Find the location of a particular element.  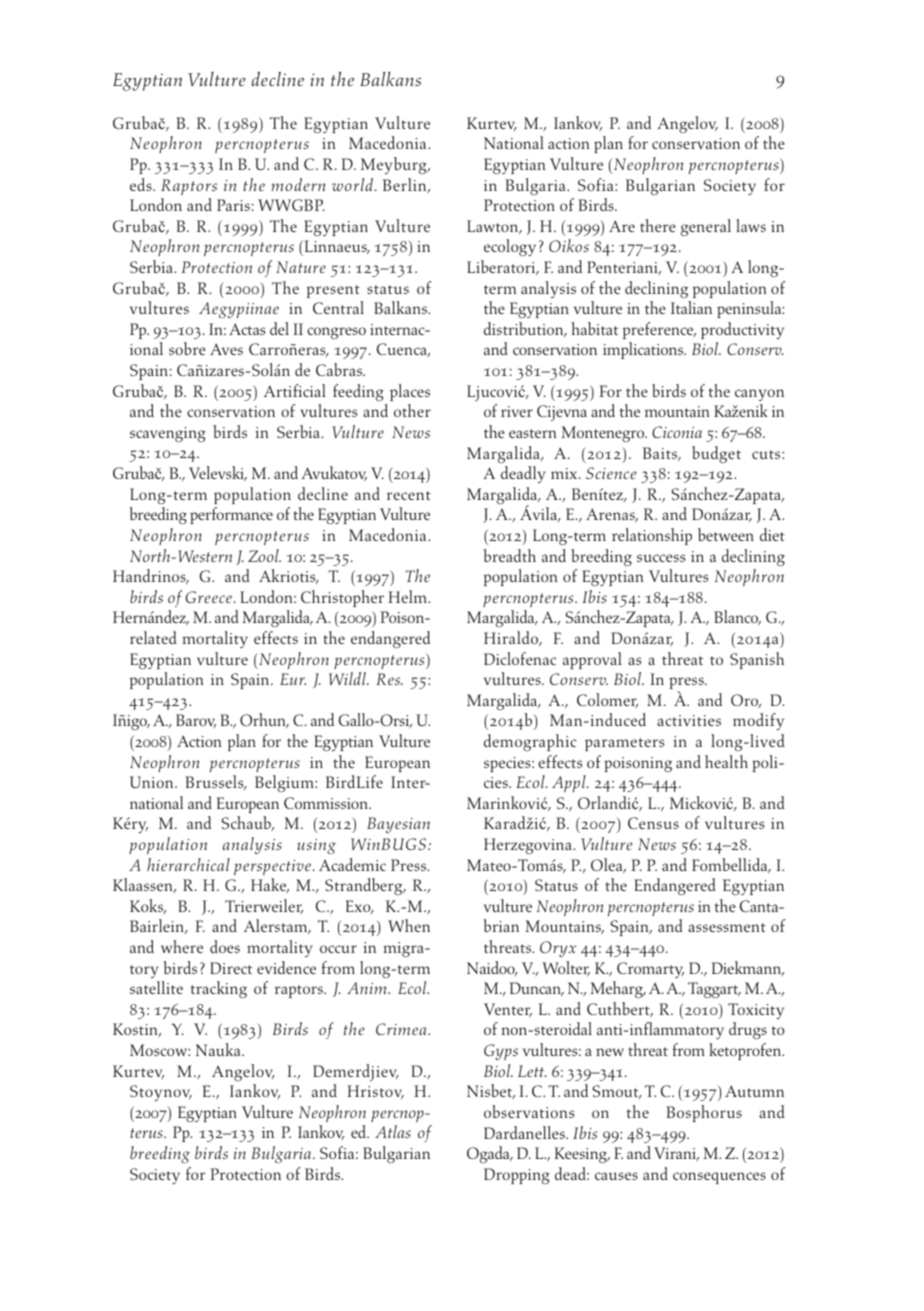

Paris is located at coordinates (233, 205).
